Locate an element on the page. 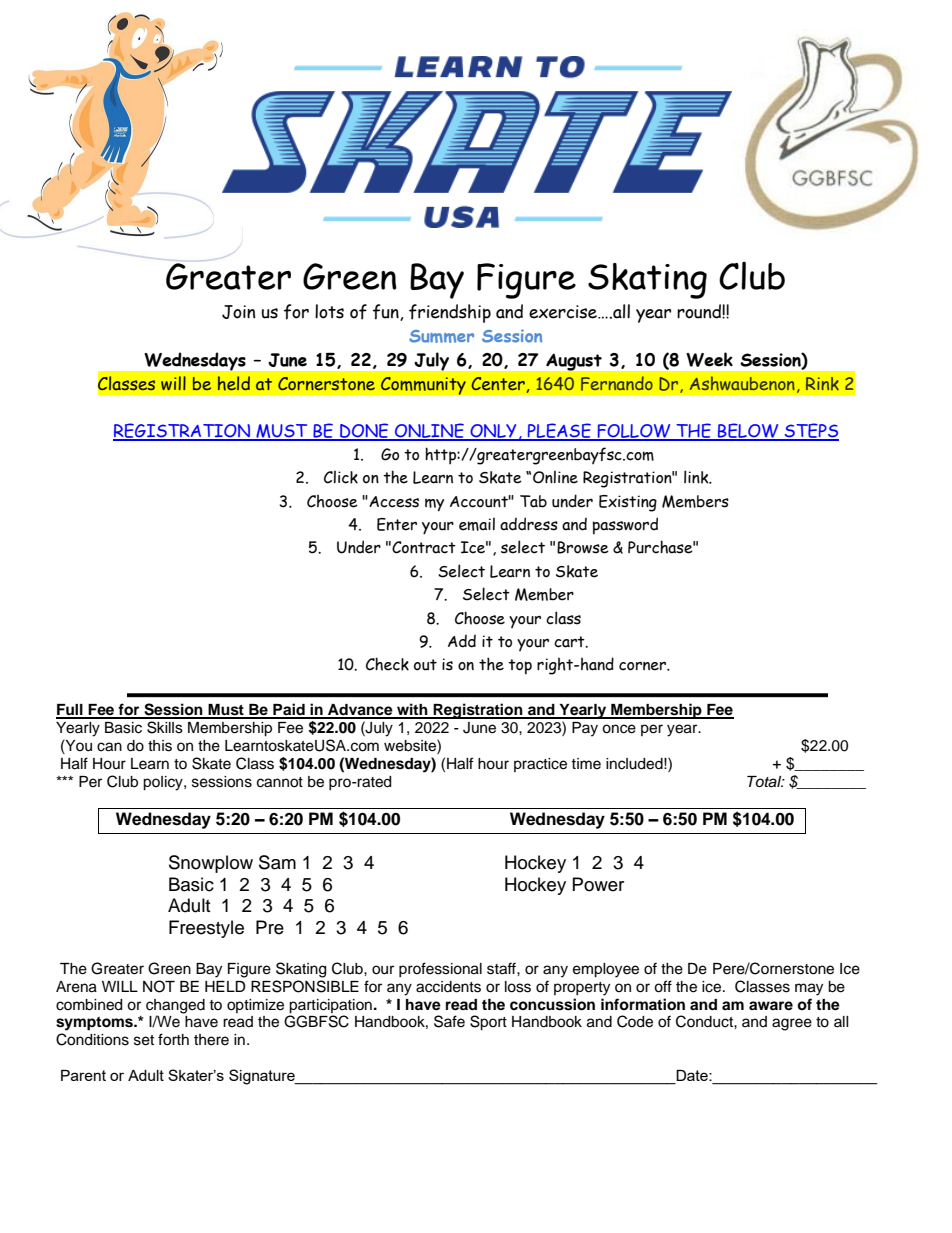 This page has width=952, height=1233. Safe is located at coordinates (449, 1021).
